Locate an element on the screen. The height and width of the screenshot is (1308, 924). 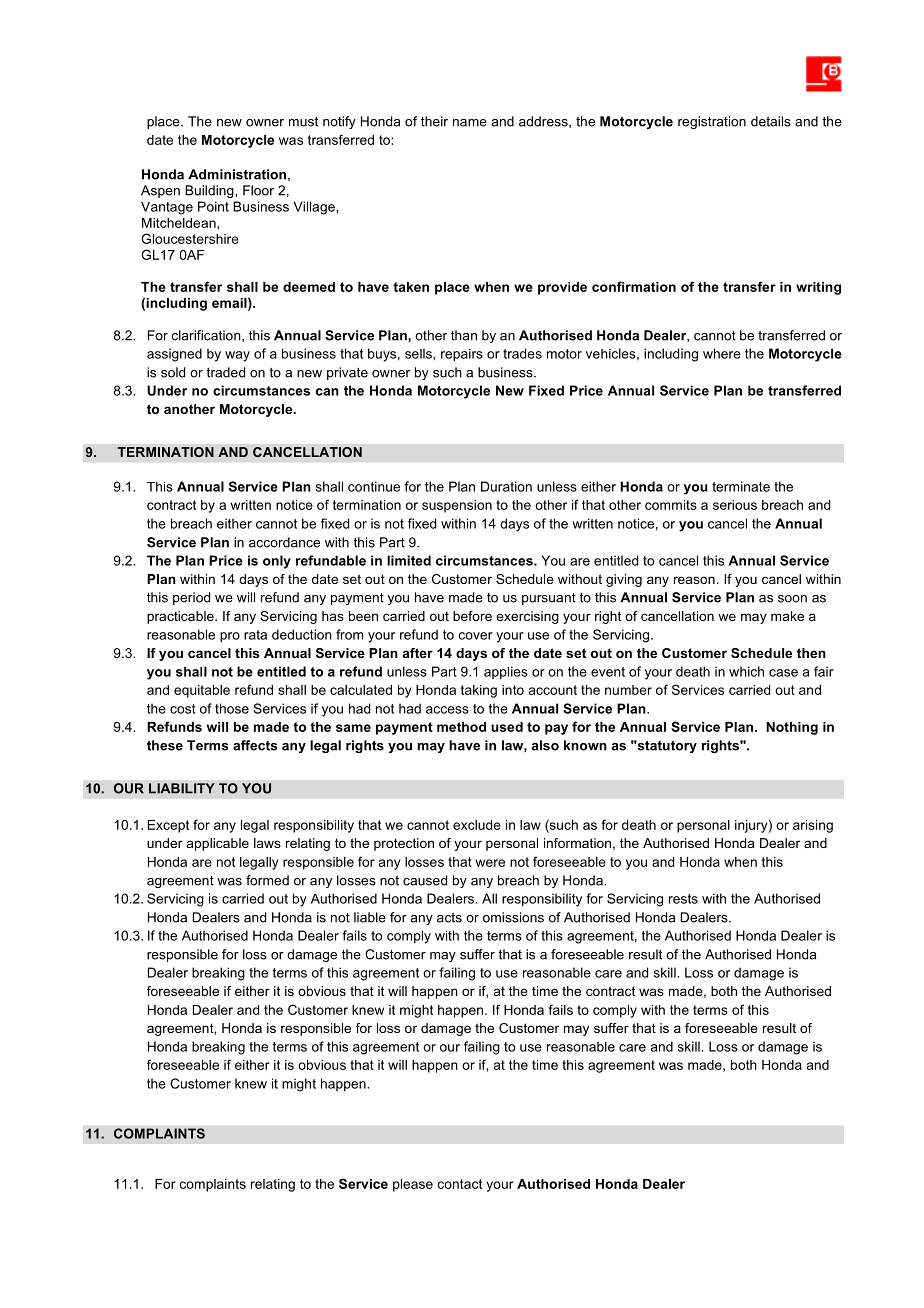
accordance is located at coordinates (284, 542).
